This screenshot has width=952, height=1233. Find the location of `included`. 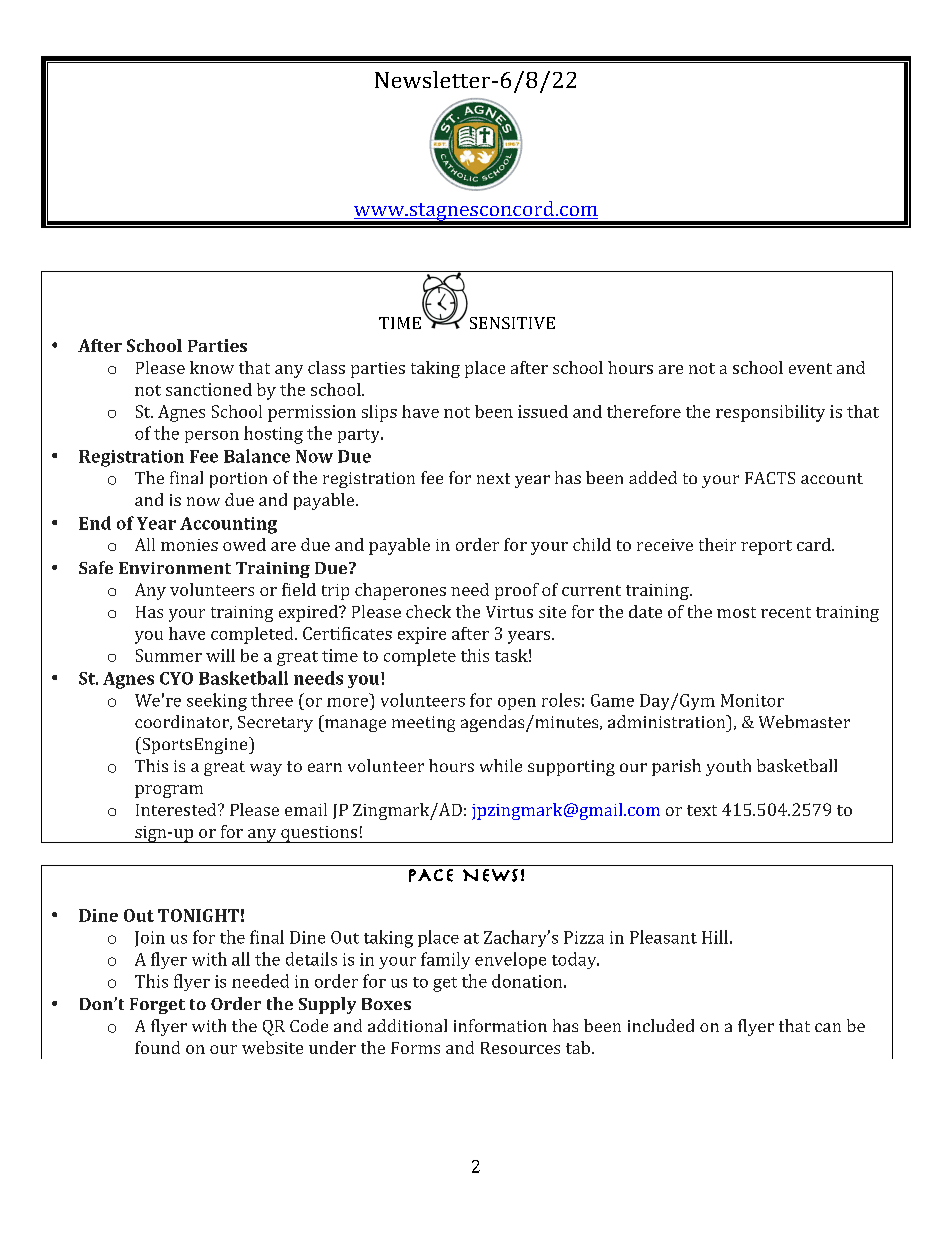

included is located at coordinates (661, 1025).
